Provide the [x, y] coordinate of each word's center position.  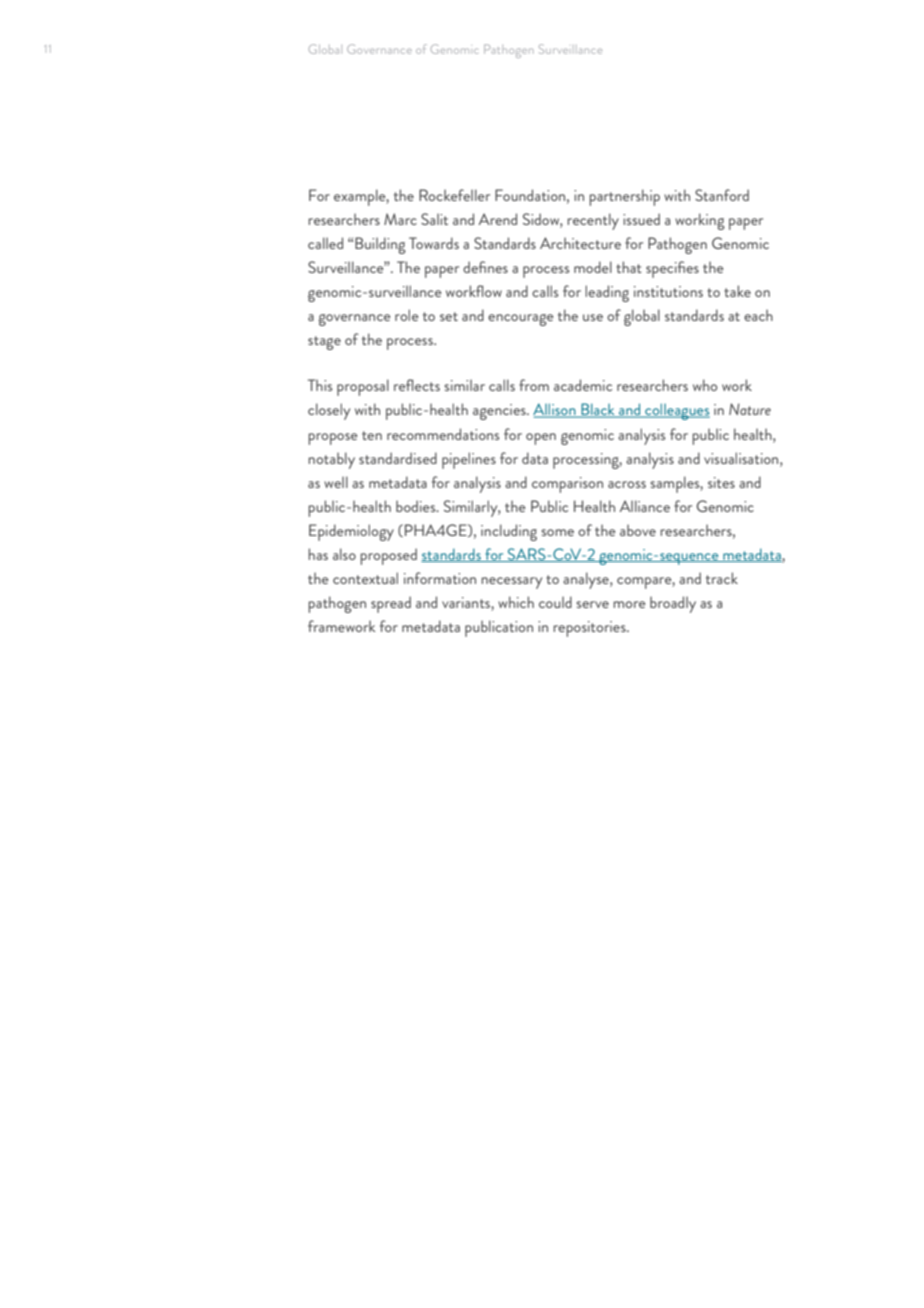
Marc [400, 219]
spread [391, 604]
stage [324, 343]
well [336, 482]
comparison [567, 485]
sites [721, 482]
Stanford [722, 195]
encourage [520, 320]
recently [593, 221]
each [758, 315]
